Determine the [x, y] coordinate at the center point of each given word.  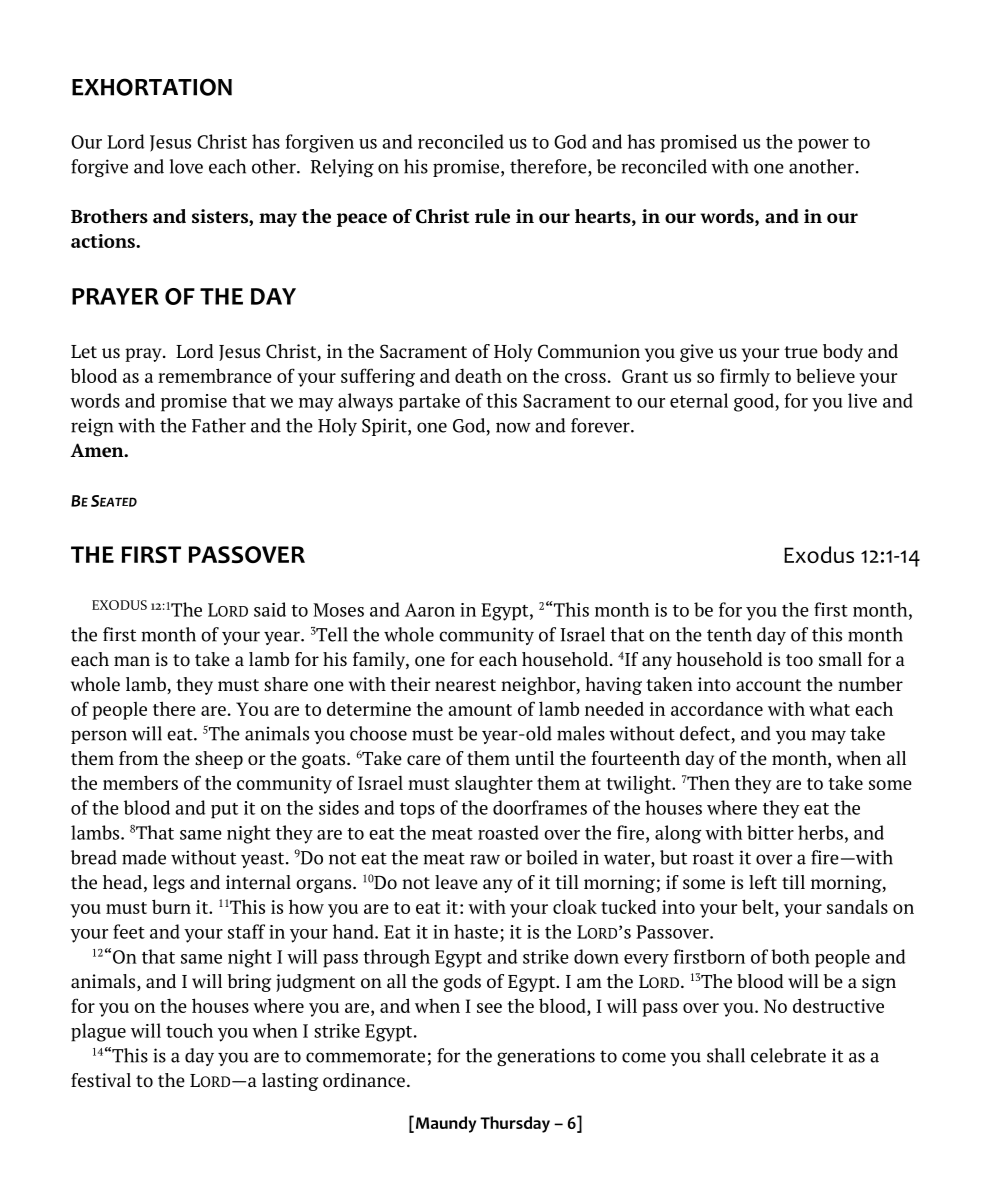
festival [101, 1080]
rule [492, 216]
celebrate [788, 1055]
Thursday [515, 1124]
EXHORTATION [152, 87]
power [823, 146]
